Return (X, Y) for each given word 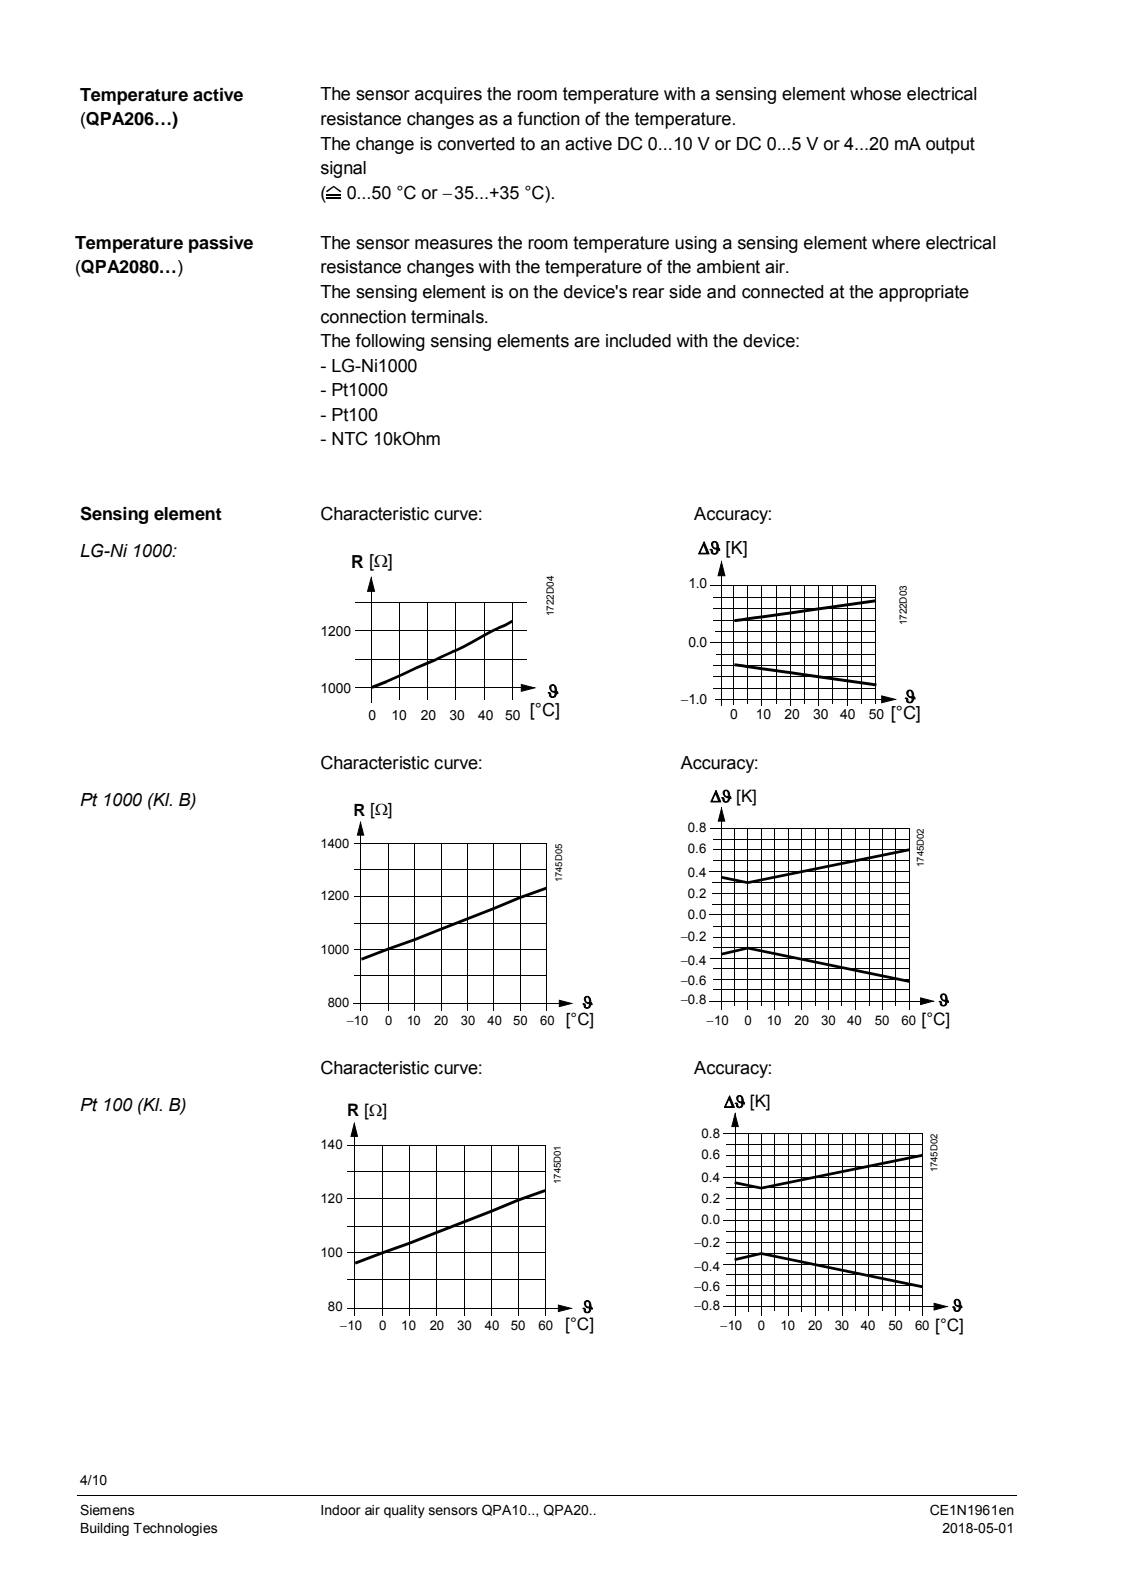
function (548, 118)
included (638, 341)
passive (221, 244)
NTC (350, 438)
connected (782, 292)
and (721, 292)
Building (105, 1529)
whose (875, 94)
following (390, 342)
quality (404, 1511)
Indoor (341, 1510)
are (587, 342)
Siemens (107, 1510)
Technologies (175, 1529)
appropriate (924, 293)
